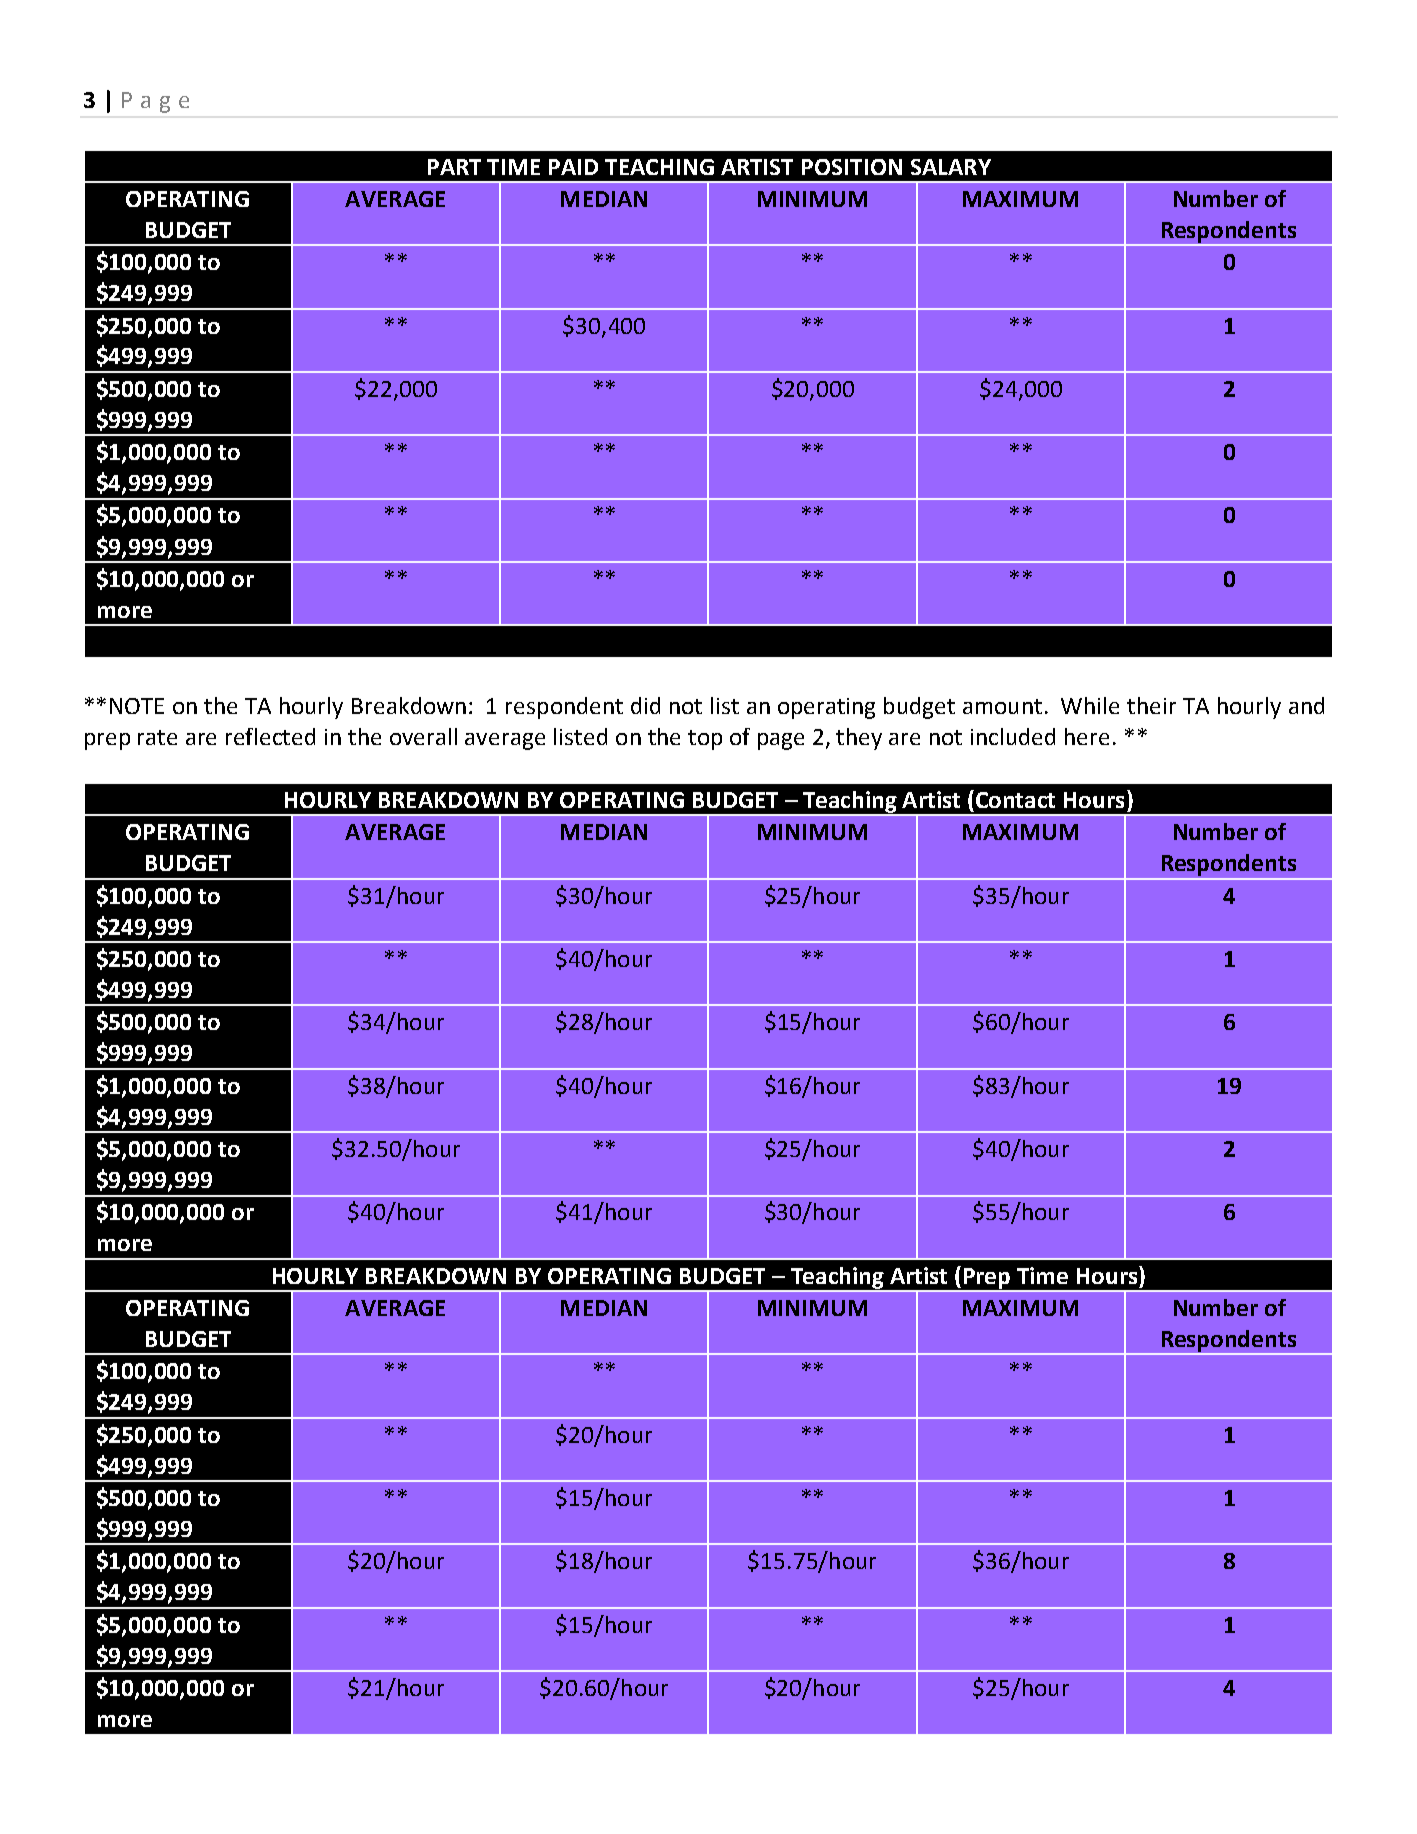 Image resolution: width=1417 pixels, height=1834 pixels. I want to click on PAID, so click(573, 167).
